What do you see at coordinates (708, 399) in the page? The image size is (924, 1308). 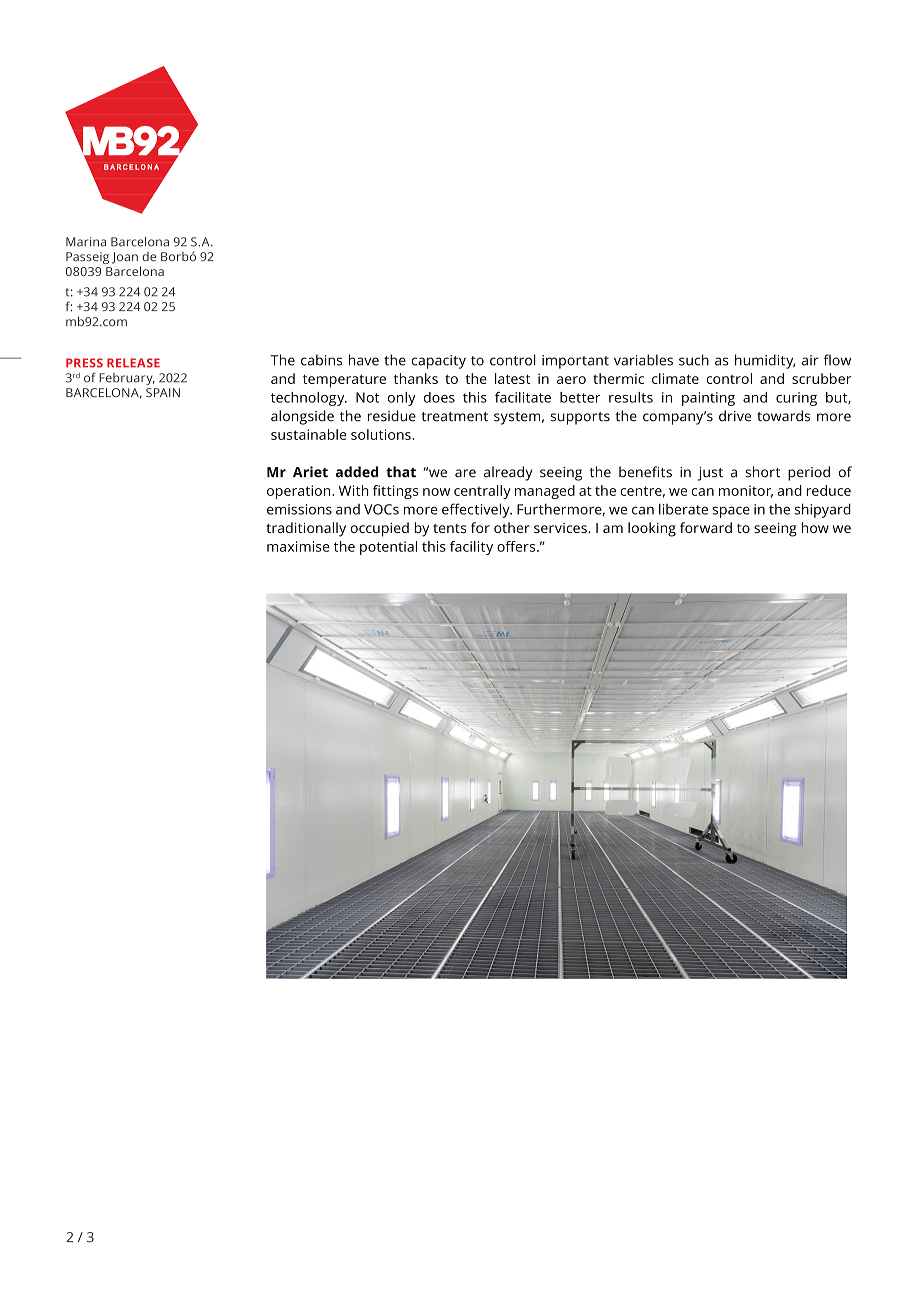 I see `painting` at bounding box center [708, 399].
